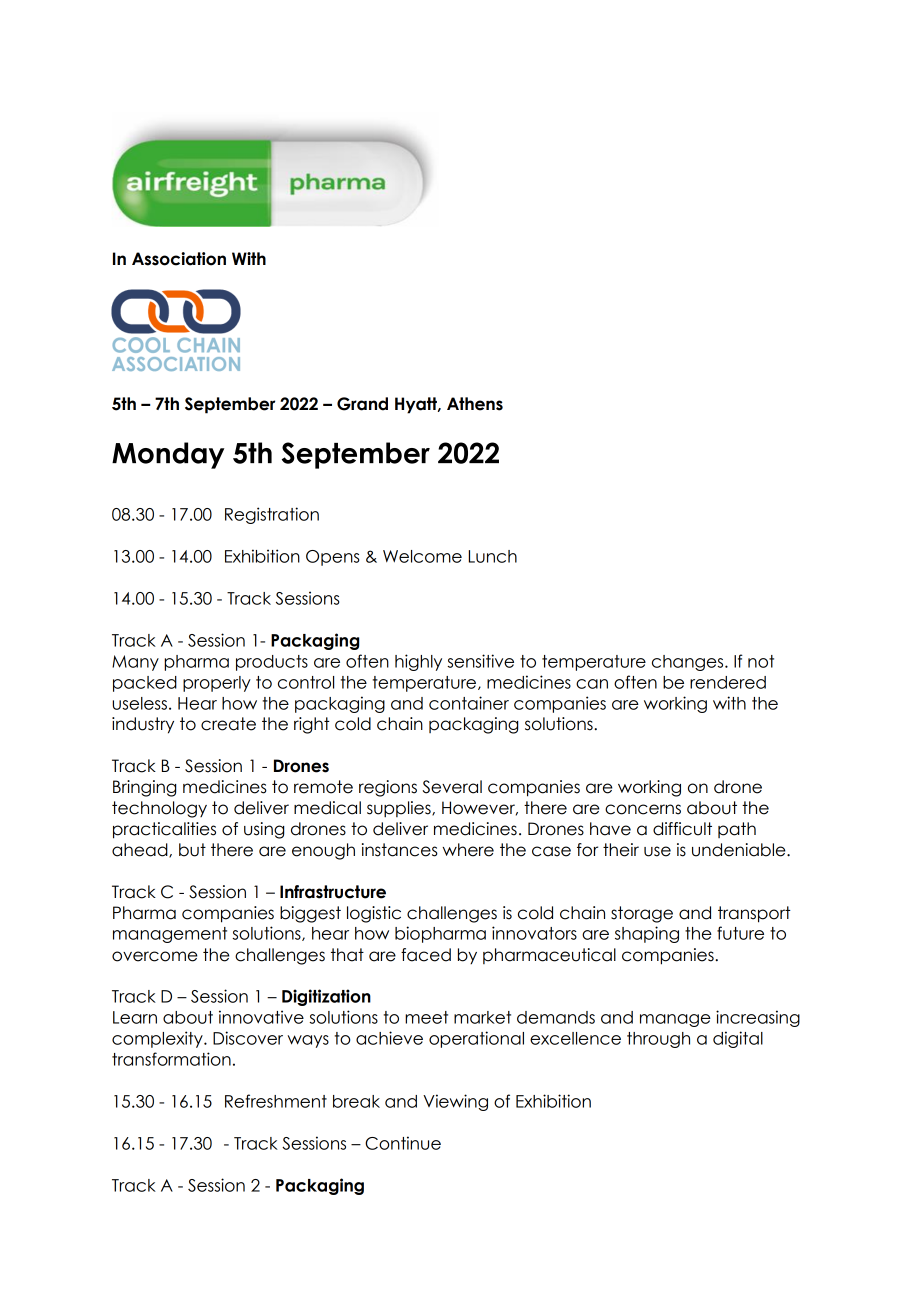  Describe the element at coordinates (276, 1101) in the document. I see `Refreshment` at that location.
